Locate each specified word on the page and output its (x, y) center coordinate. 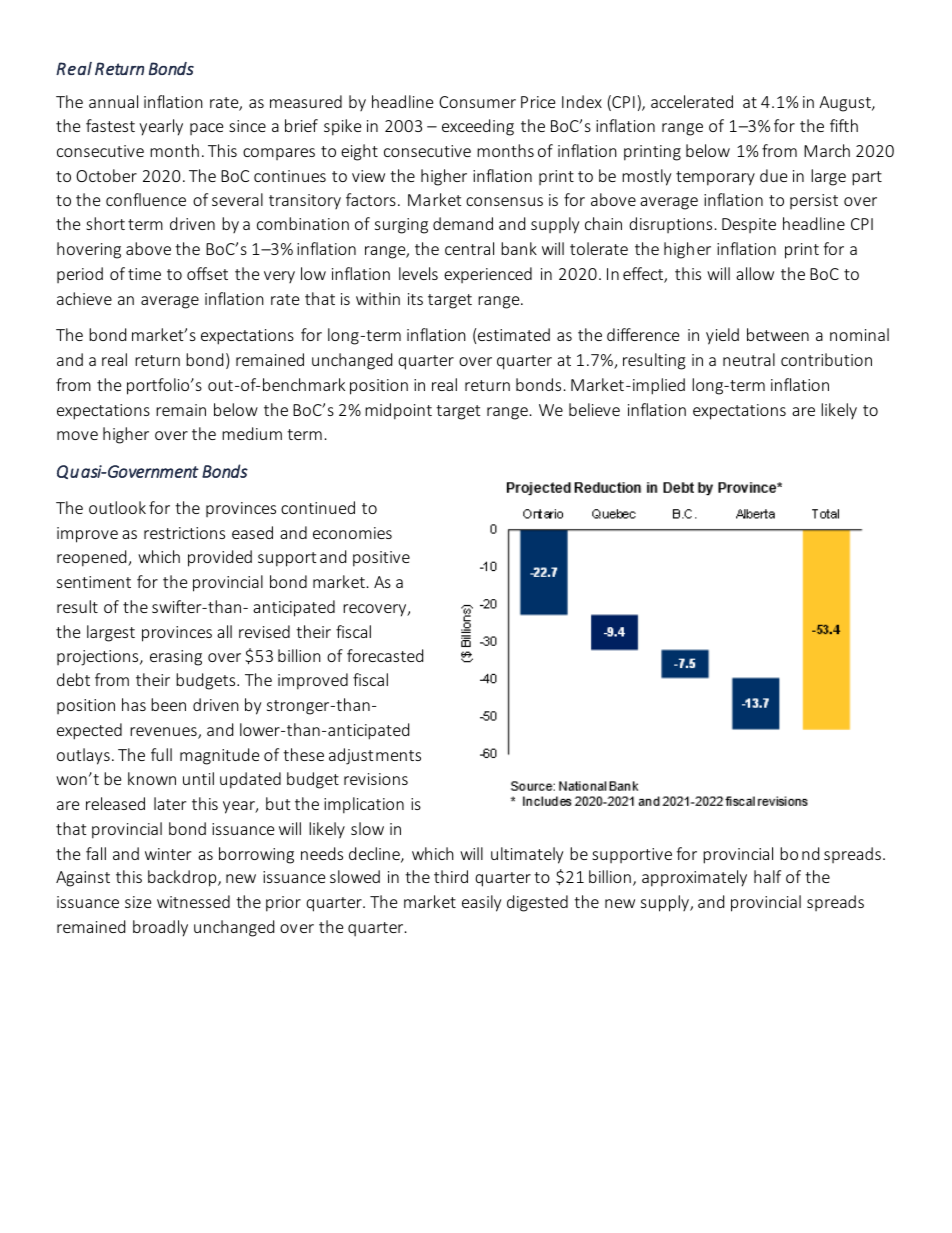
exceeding (478, 127)
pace (206, 129)
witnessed (193, 901)
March (827, 150)
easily (481, 903)
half (767, 876)
